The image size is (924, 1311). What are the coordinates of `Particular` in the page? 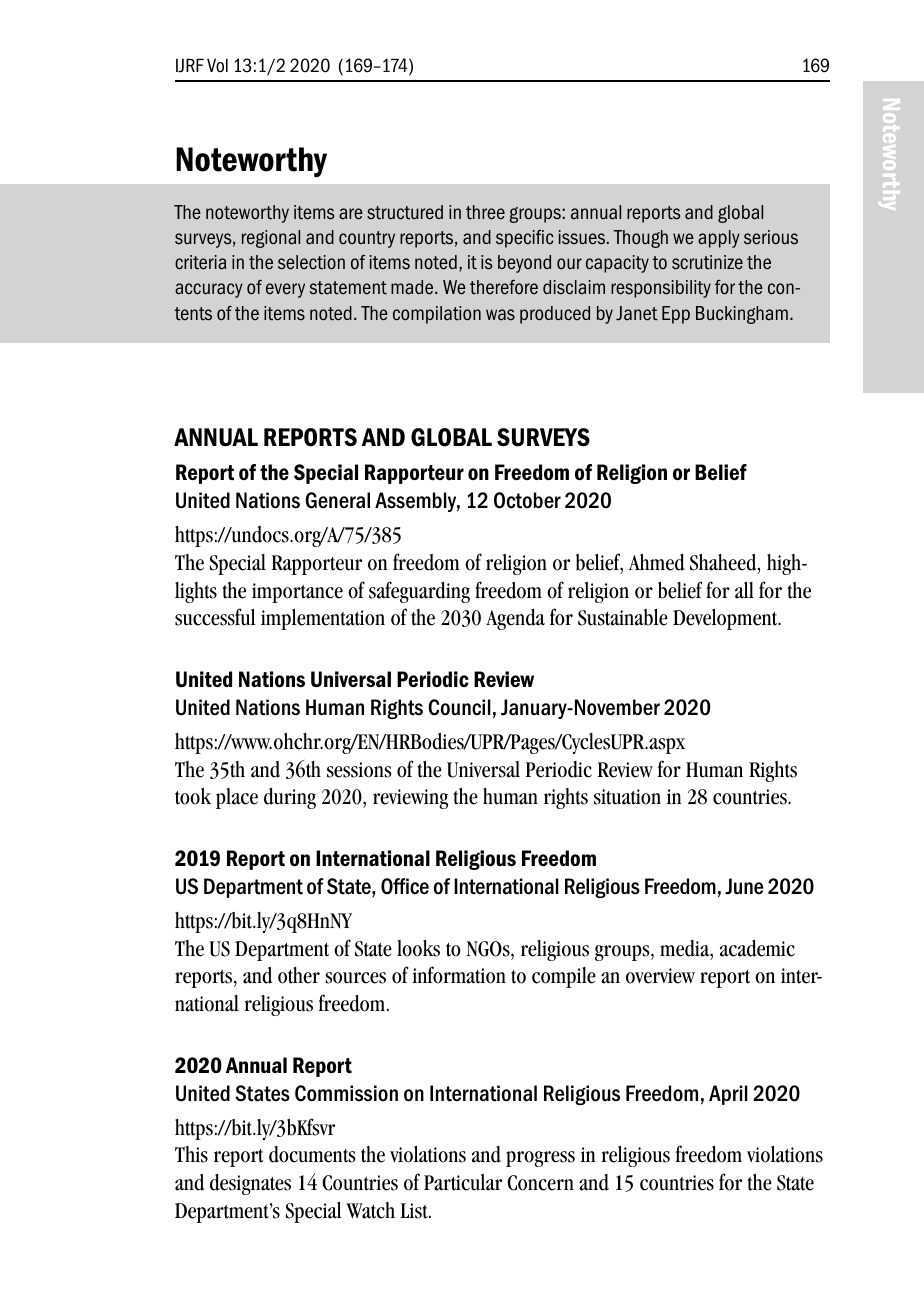 It's located at (463, 1182).
